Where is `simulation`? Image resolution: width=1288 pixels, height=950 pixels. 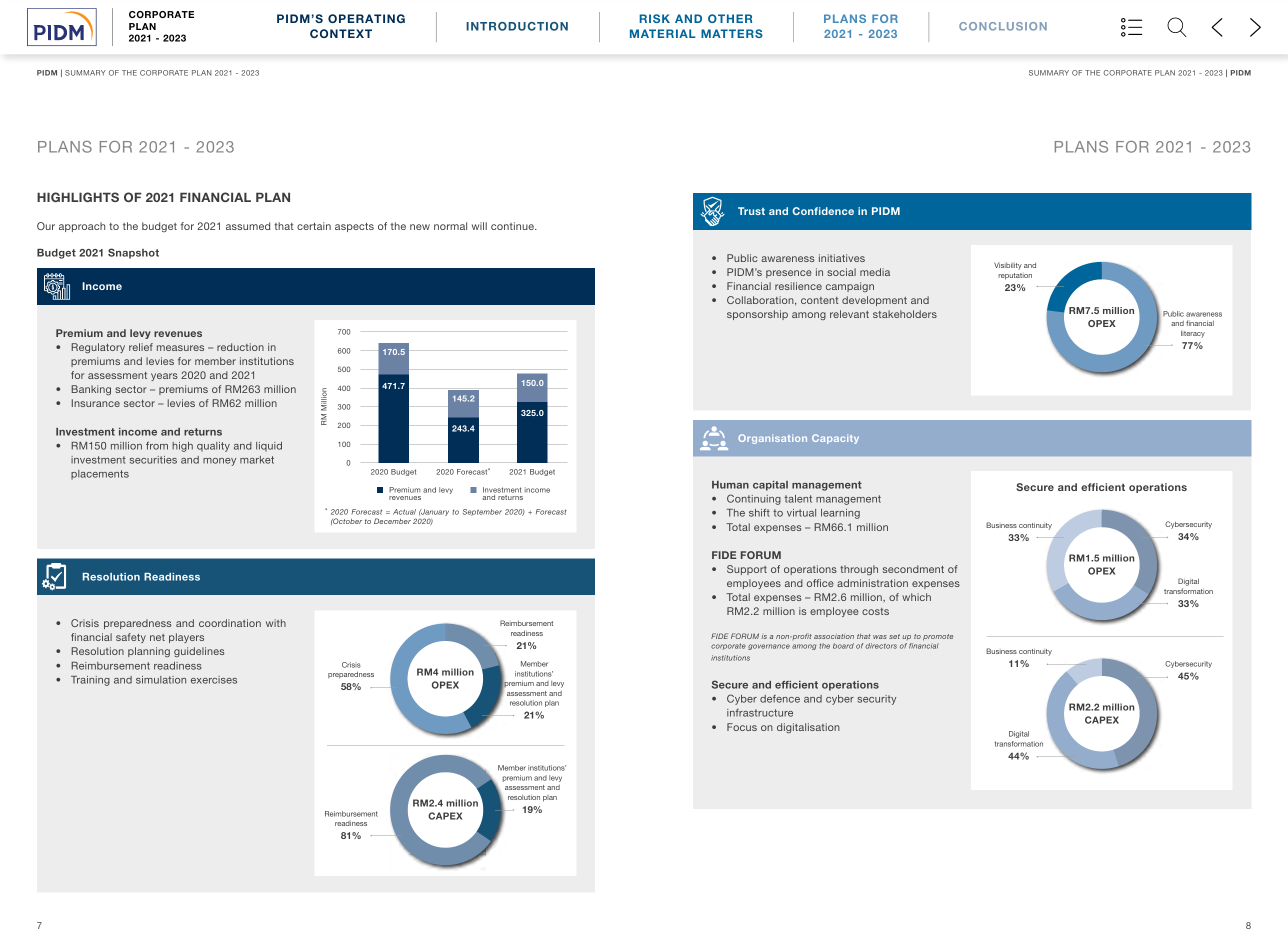
simulation is located at coordinates (161, 680).
